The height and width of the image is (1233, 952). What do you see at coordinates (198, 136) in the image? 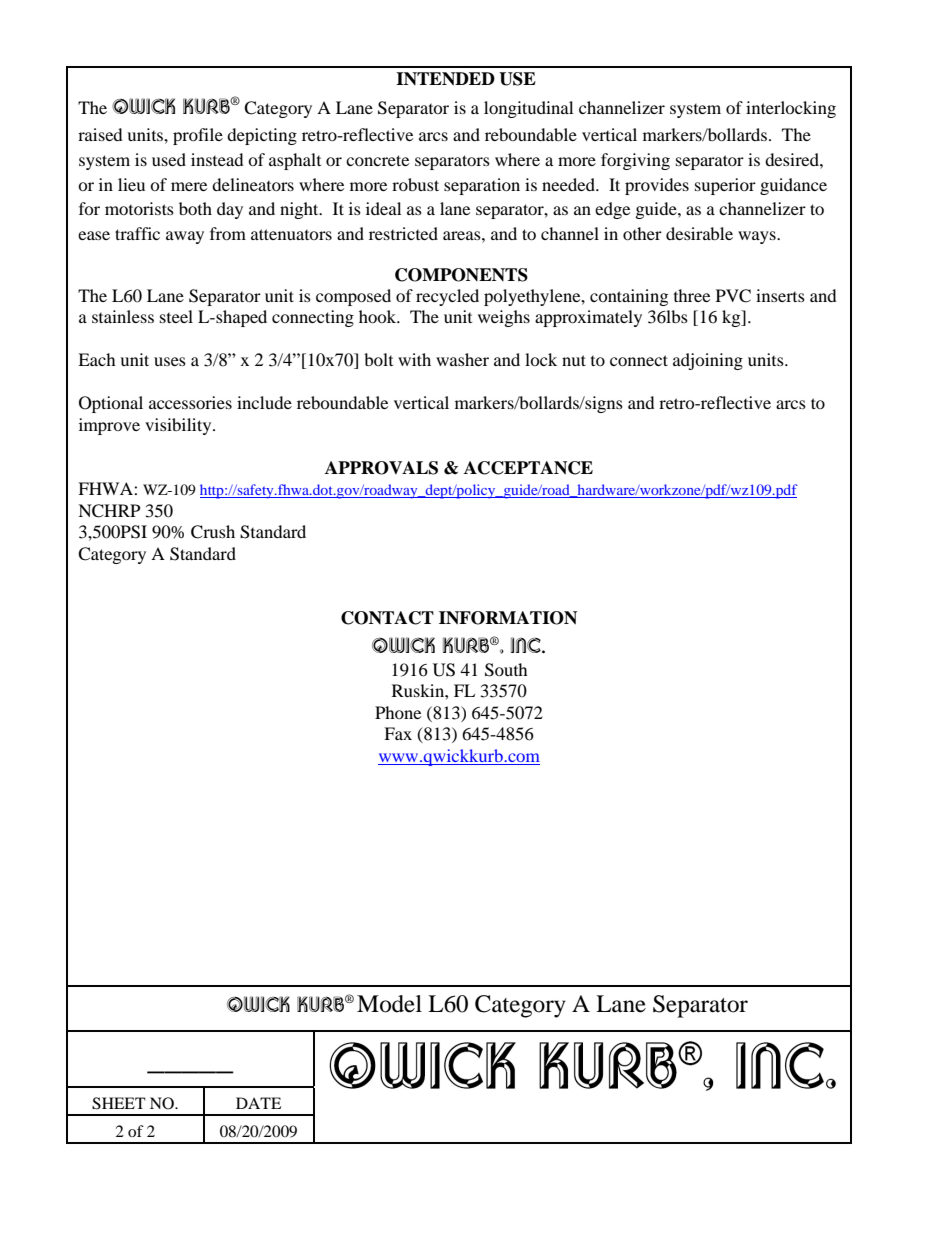
I see `profile` at bounding box center [198, 136].
